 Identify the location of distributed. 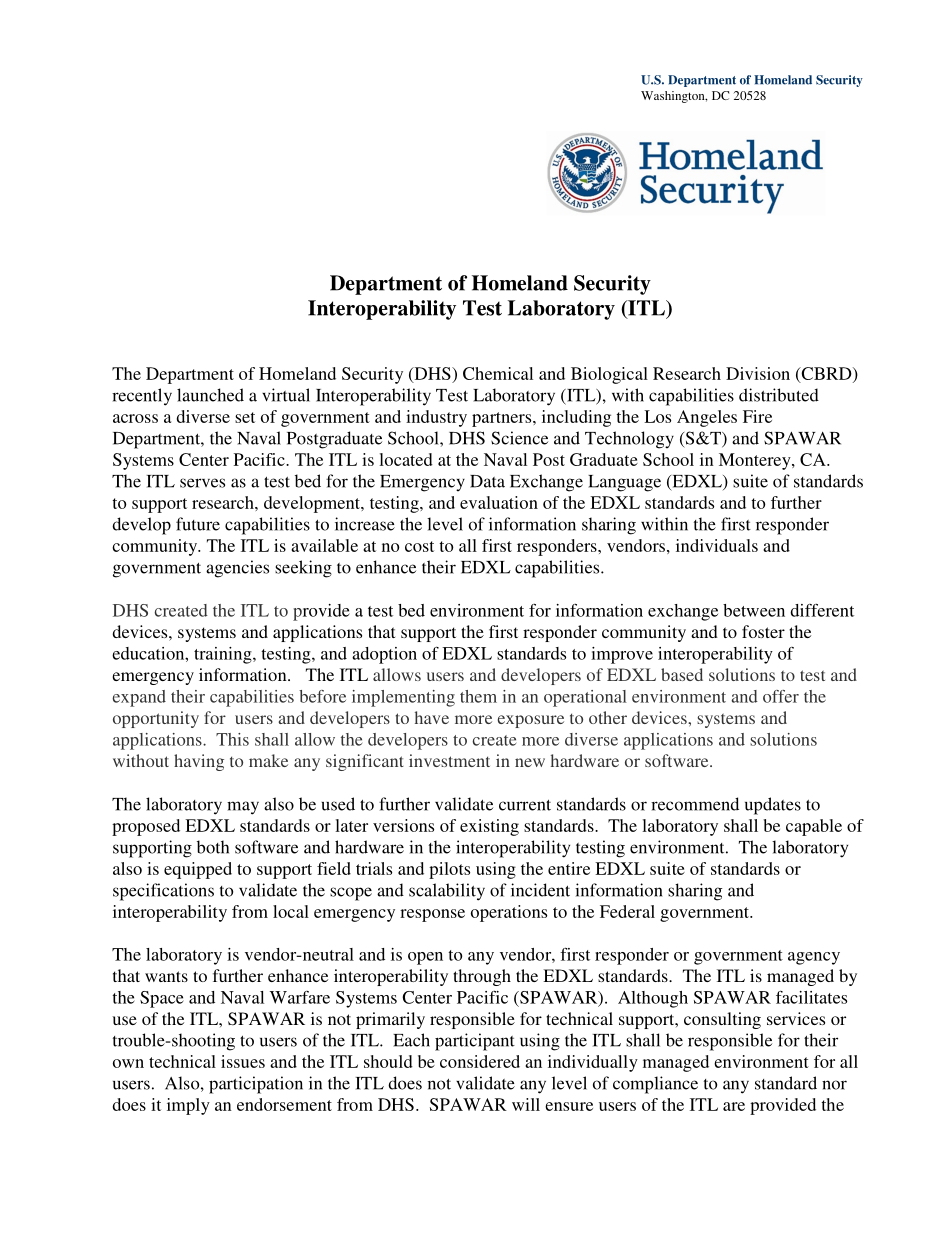
(779, 395).
